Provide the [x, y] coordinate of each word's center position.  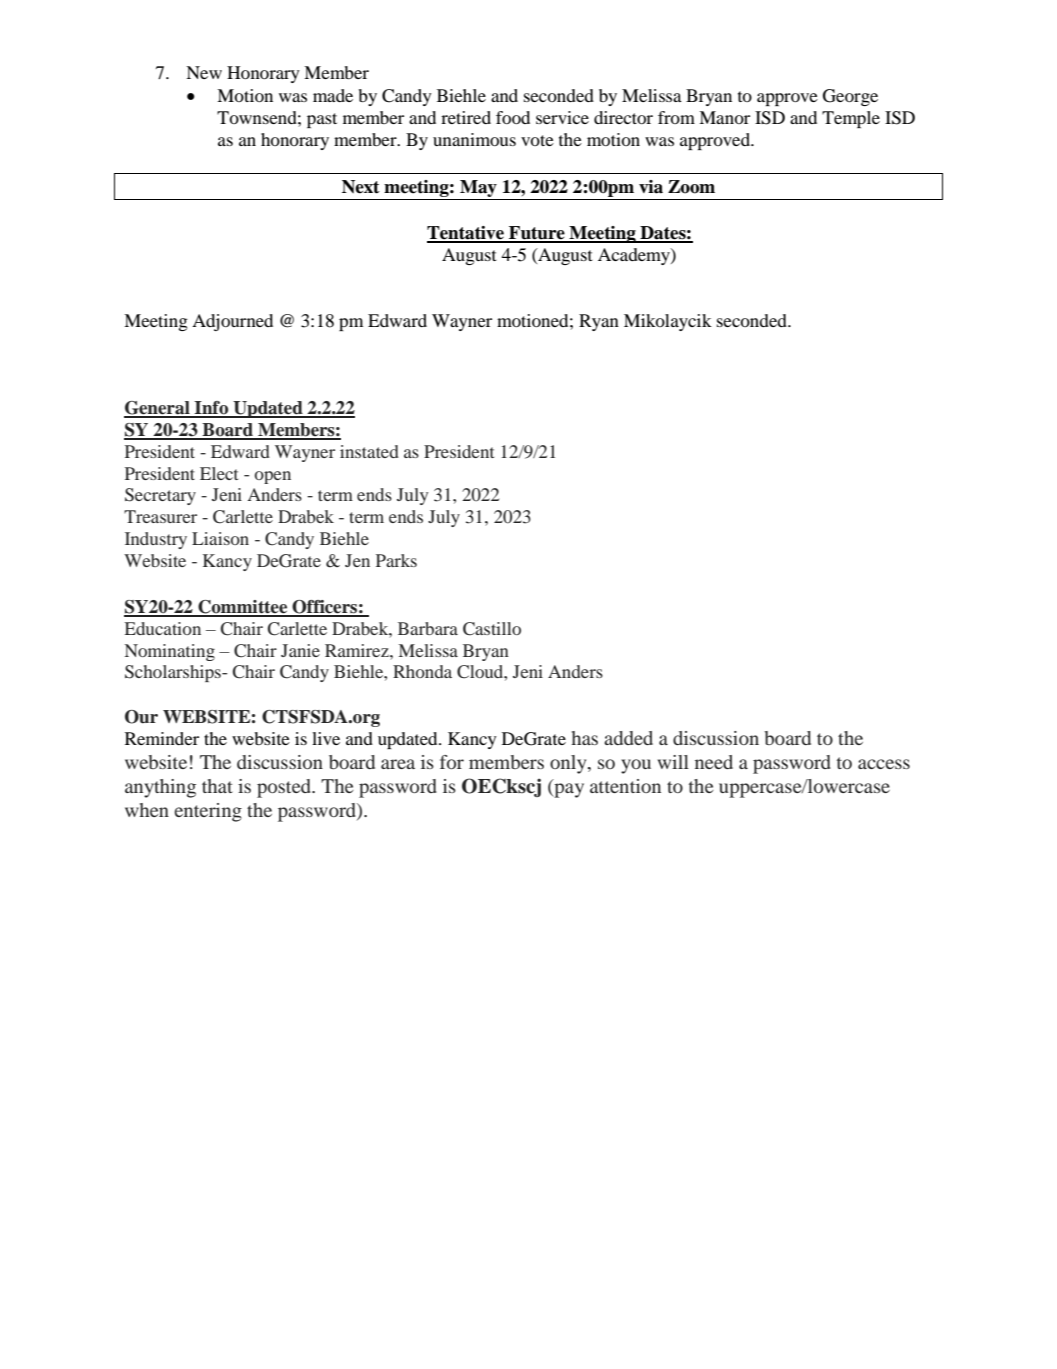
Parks [396, 560]
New [204, 72]
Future [537, 234]
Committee [243, 608]
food [513, 117]
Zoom [691, 187]
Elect [219, 473]
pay [568, 790]
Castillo [492, 629]
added [628, 738]
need [714, 762]
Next [361, 187]
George [850, 97]
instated [369, 451]
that [217, 786]
